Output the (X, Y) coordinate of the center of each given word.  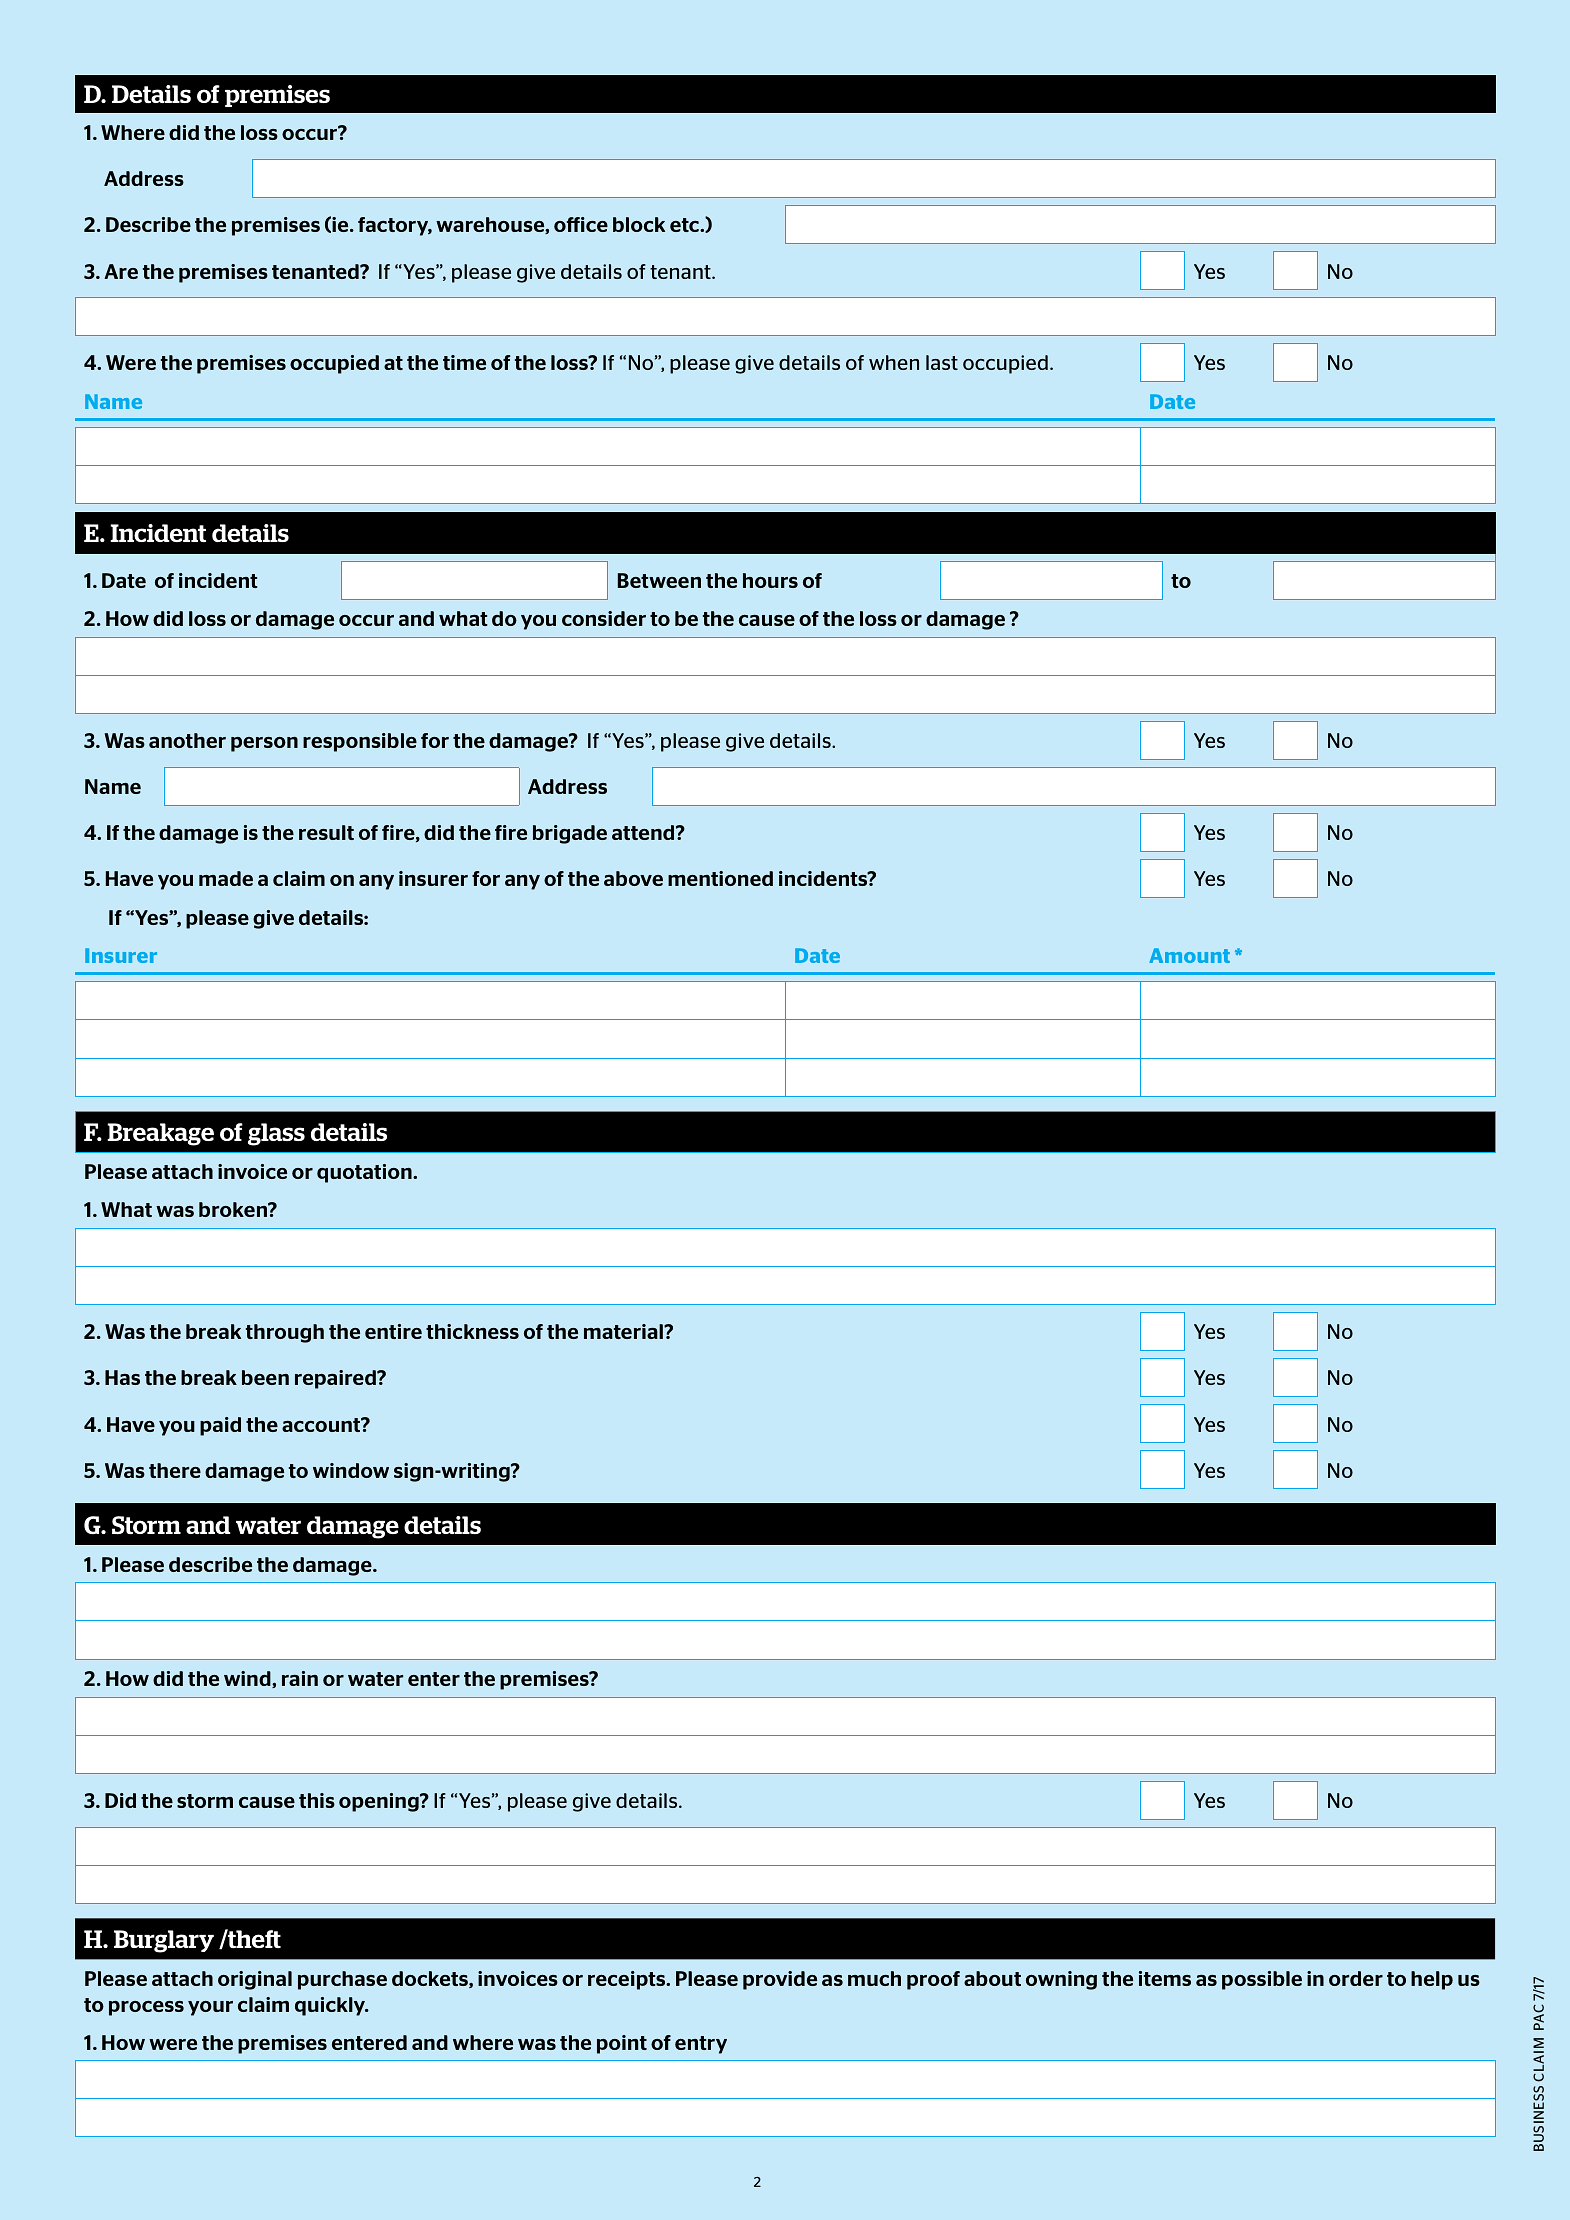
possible (1262, 1980)
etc (685, 225)
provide (780, 1980)
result (326, 832)
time (464, 362)
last (942, 362)
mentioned (720, 878)
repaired (336, 1379)
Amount (1189, 955)
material (624, 1331)
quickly (331, 2006)
